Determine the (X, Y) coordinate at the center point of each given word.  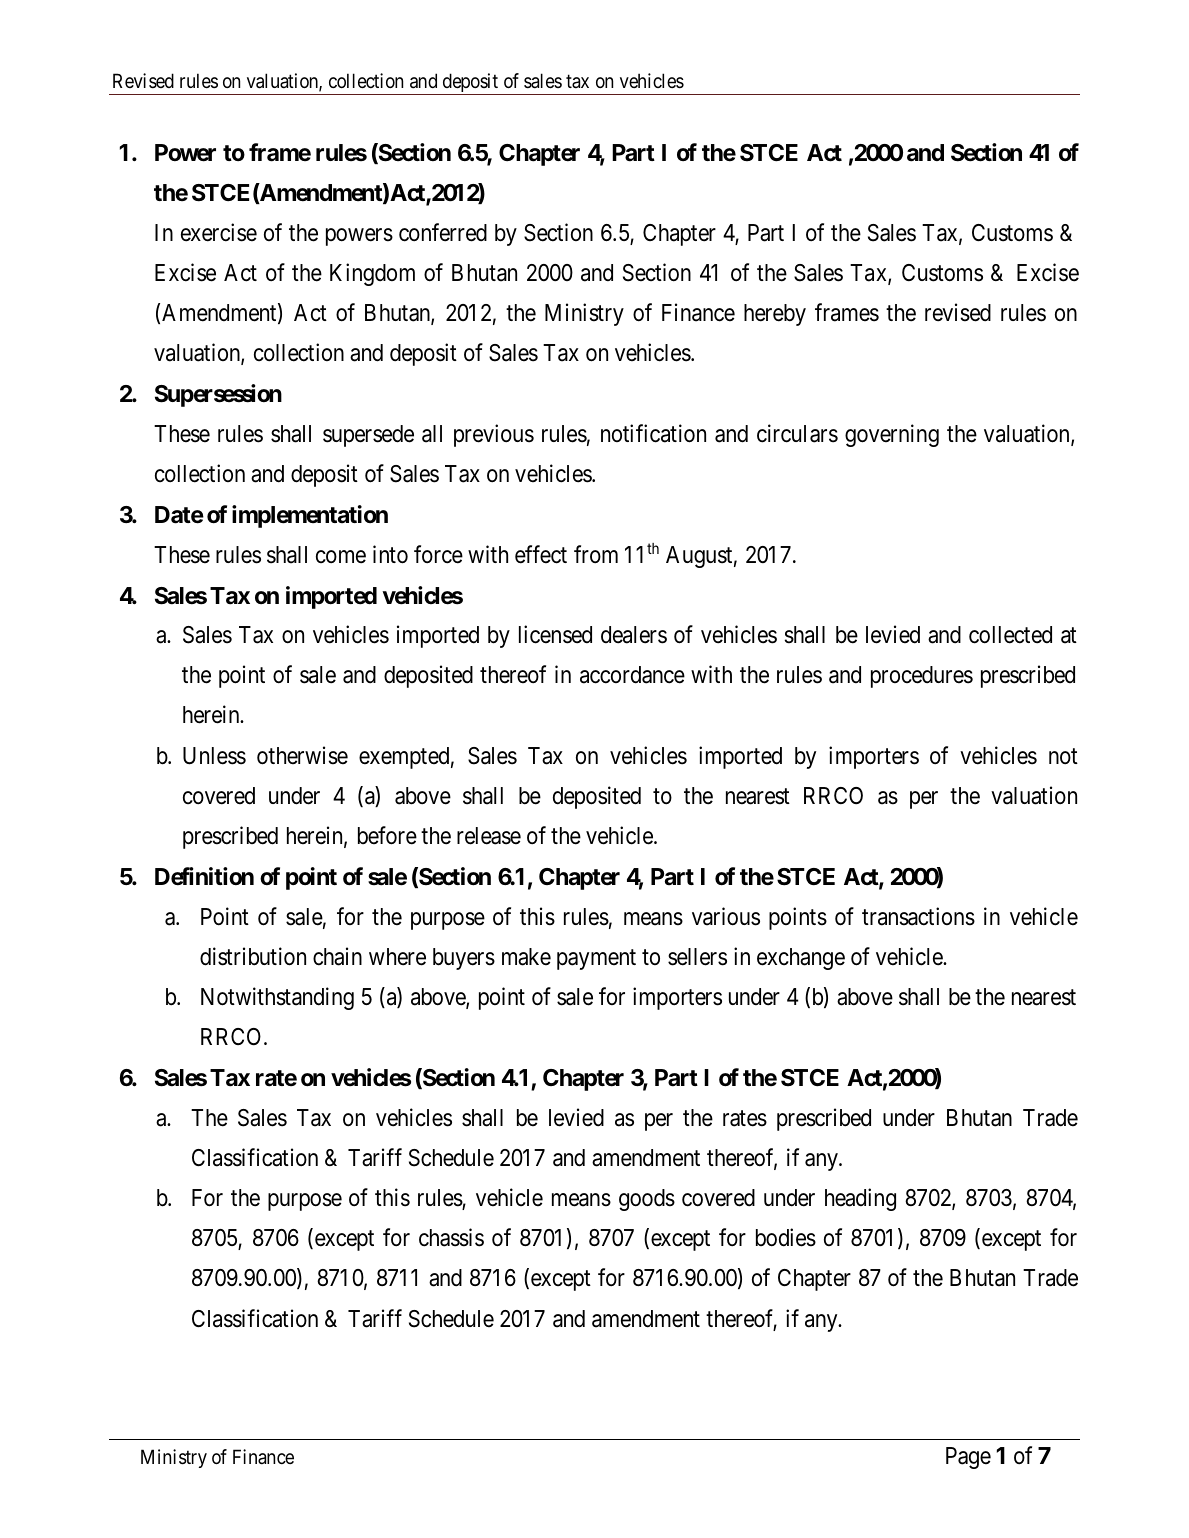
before (387, 835)
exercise (219, 232)
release (489, 836)
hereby (775, 315)
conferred (443, 232)
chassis (451, 1237)
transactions (918, 916)
